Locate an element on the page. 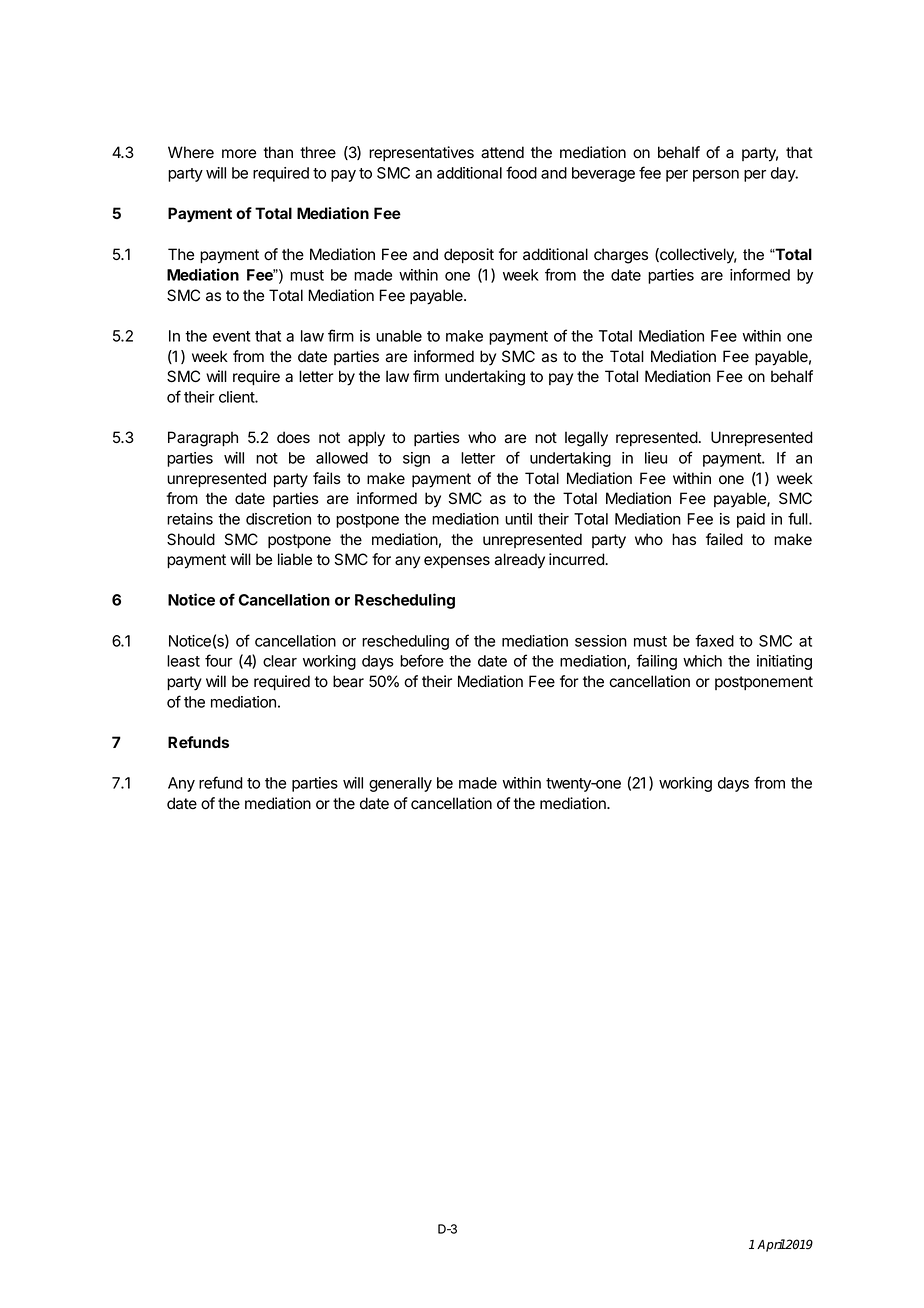  faxed is located at coordinates (714, 640).
